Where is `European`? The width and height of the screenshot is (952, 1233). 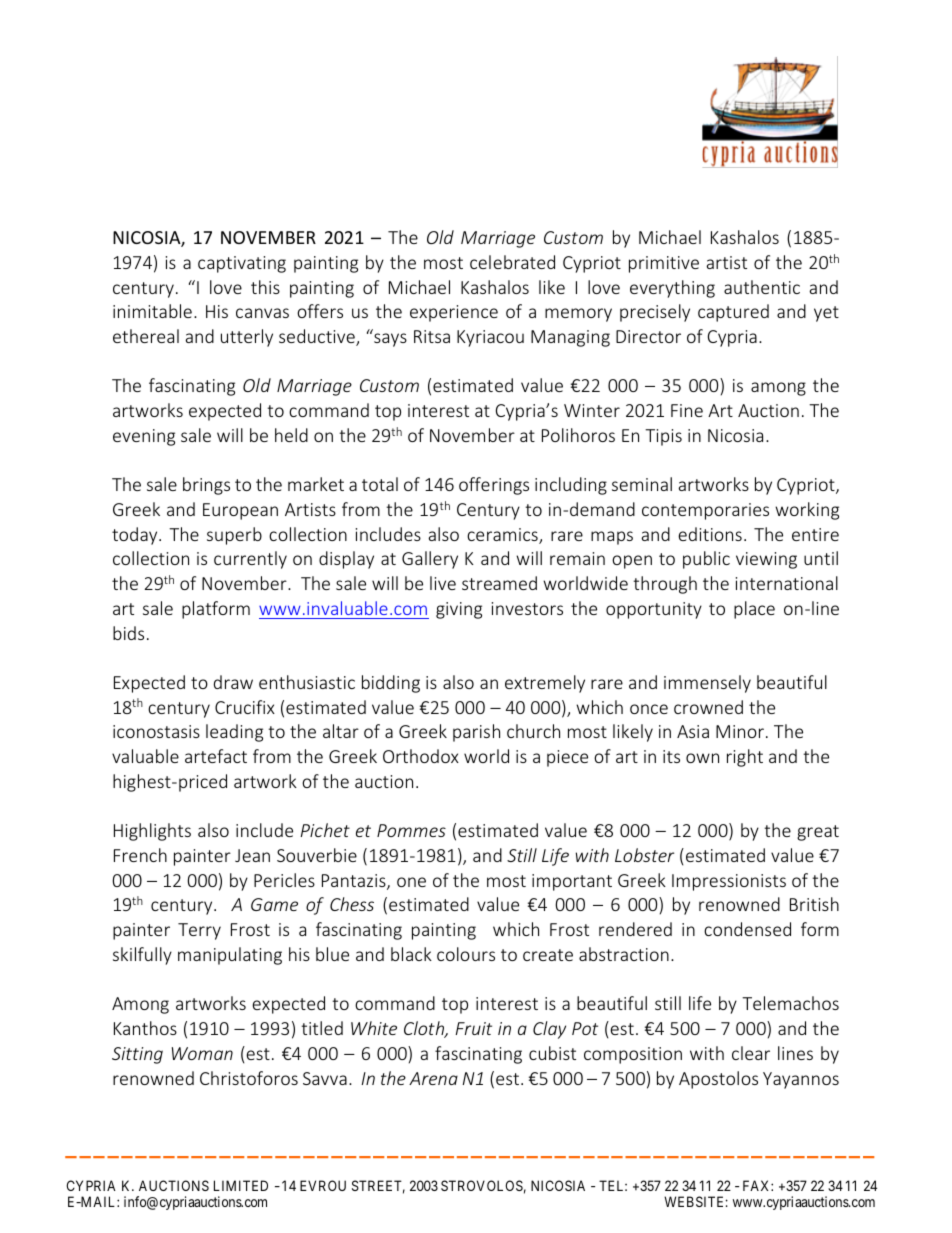 European is located at coordinates (240, 511).
